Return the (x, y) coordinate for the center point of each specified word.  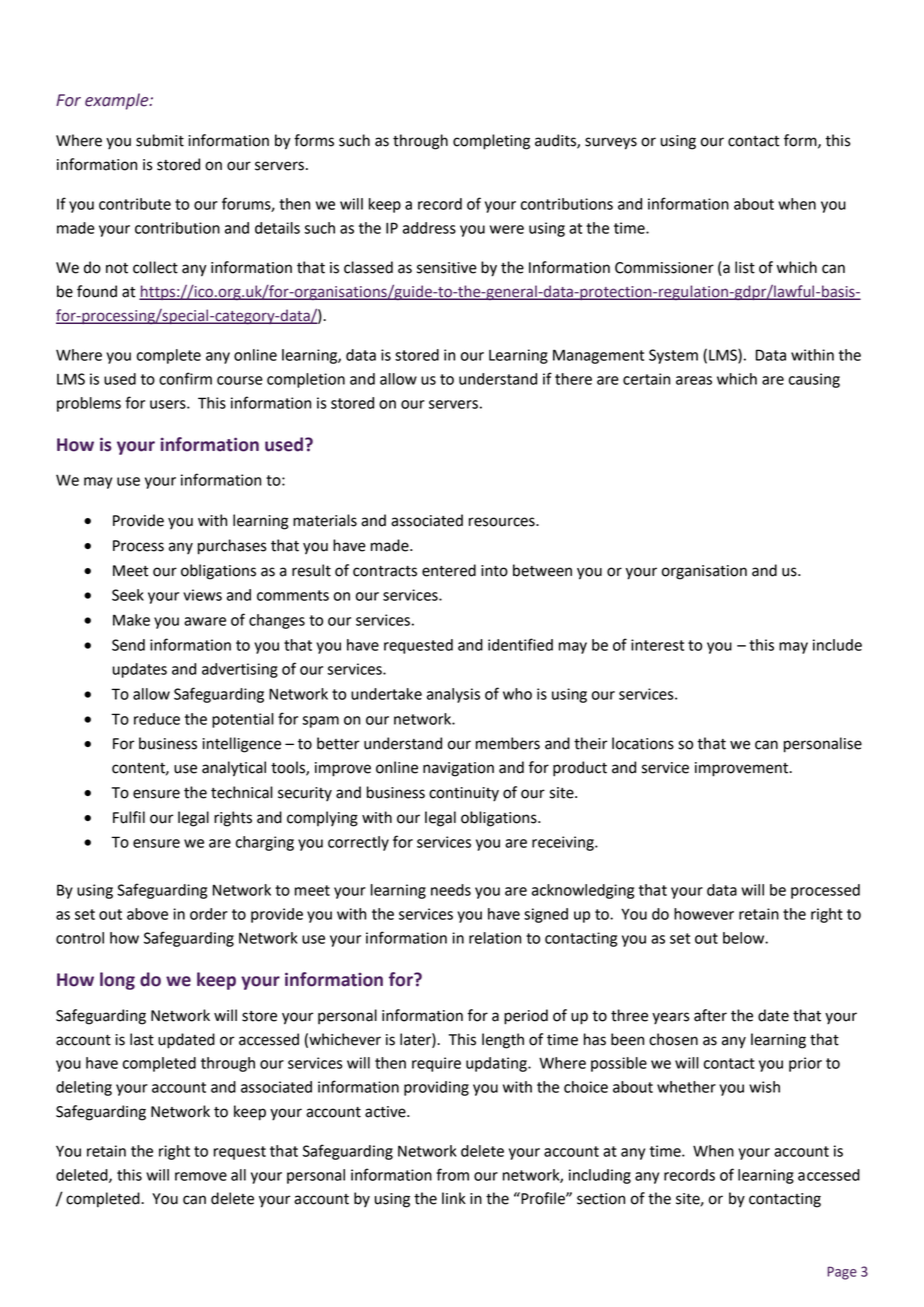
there (573, 379)
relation (495, 938)
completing (491, 142)
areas (694, 380)
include (837, 645)
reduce (157, 719)
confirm (185, 378)
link (454, 1198)
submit (160, 140)
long (117, 981)
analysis (453, 695)
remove (201, 1176)
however (704, 914)
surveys (611, 143)
